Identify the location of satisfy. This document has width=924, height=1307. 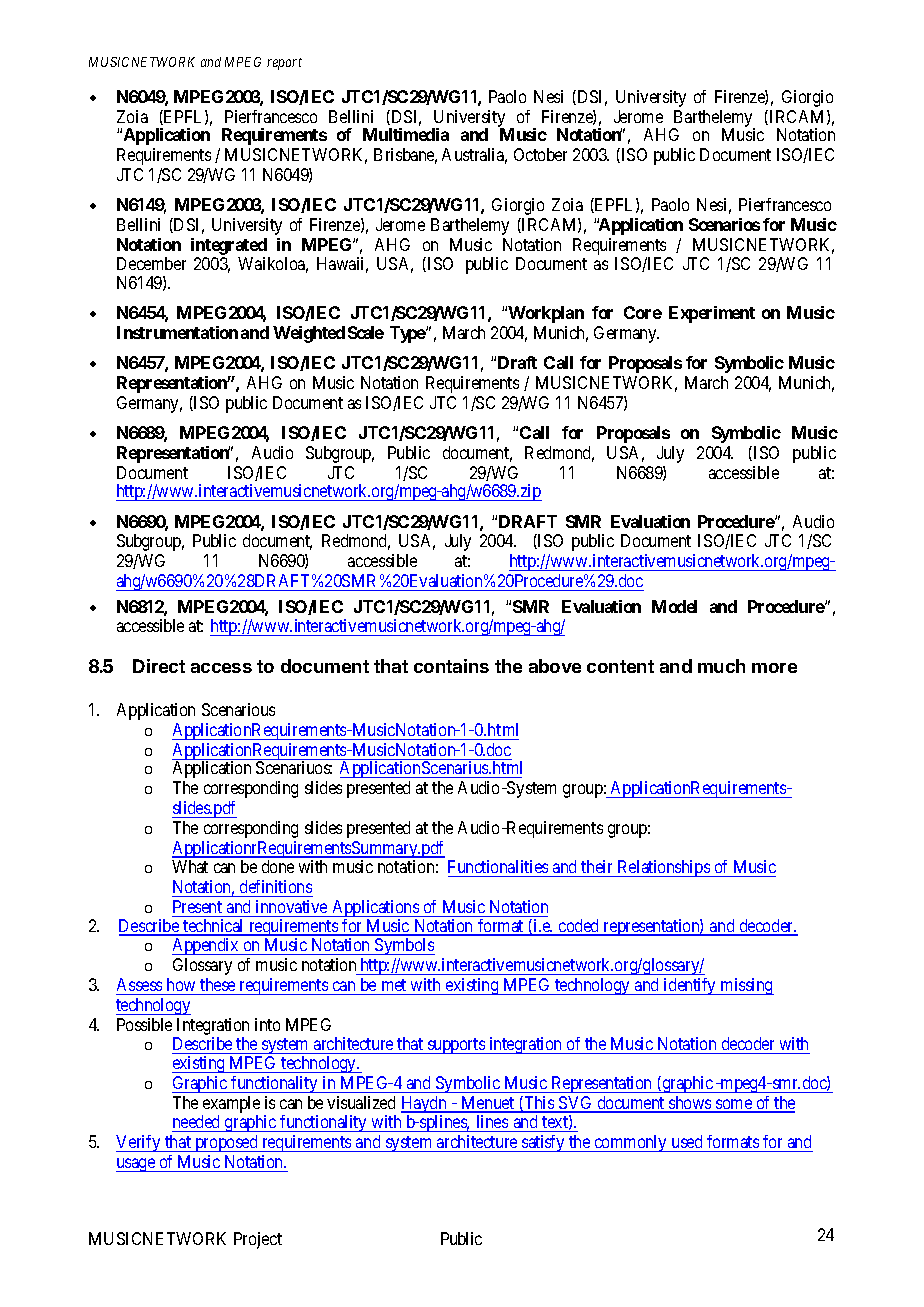
(543, 1143).
